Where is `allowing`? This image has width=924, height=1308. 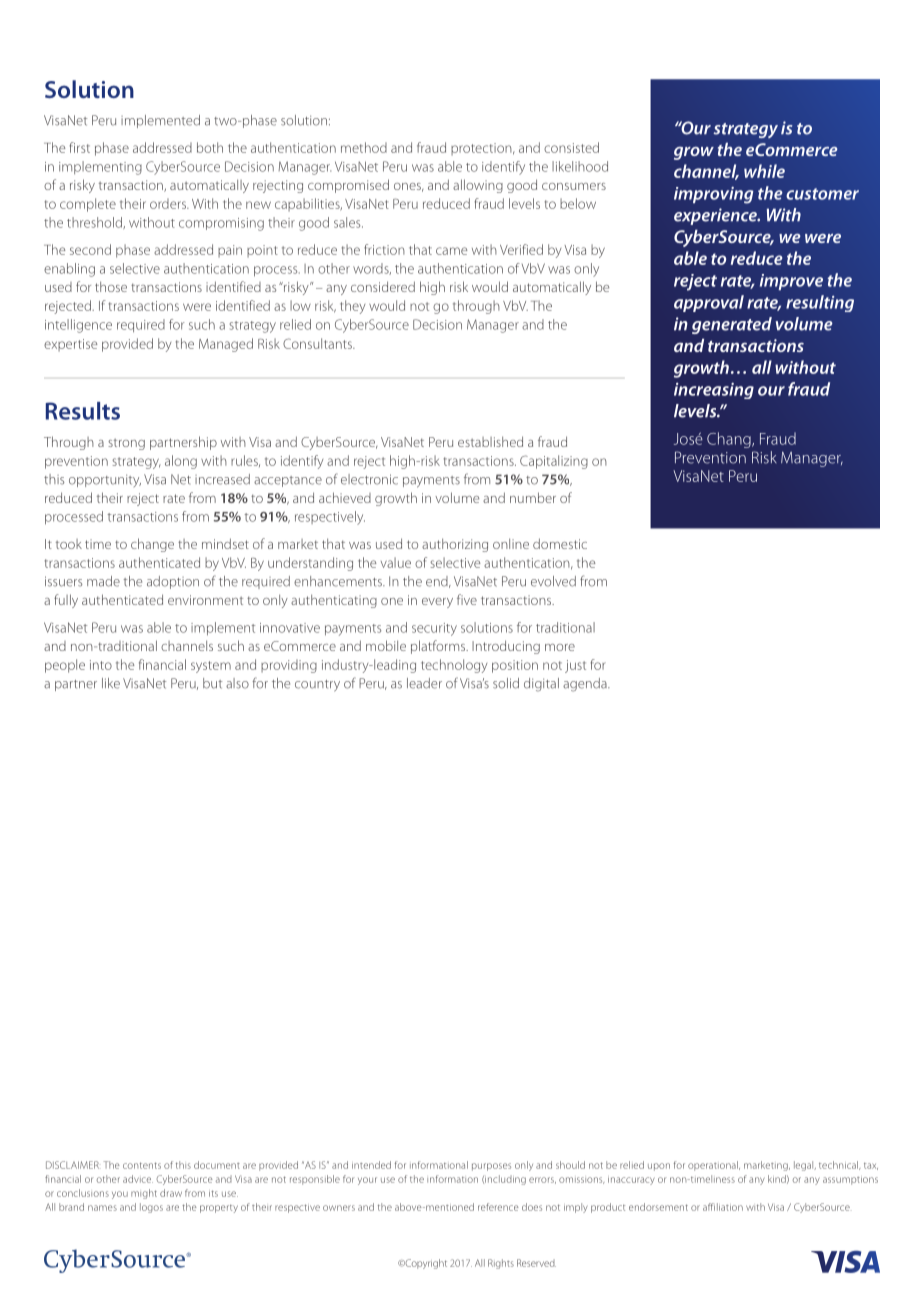
allowing is located at coordinates (478, 186).
